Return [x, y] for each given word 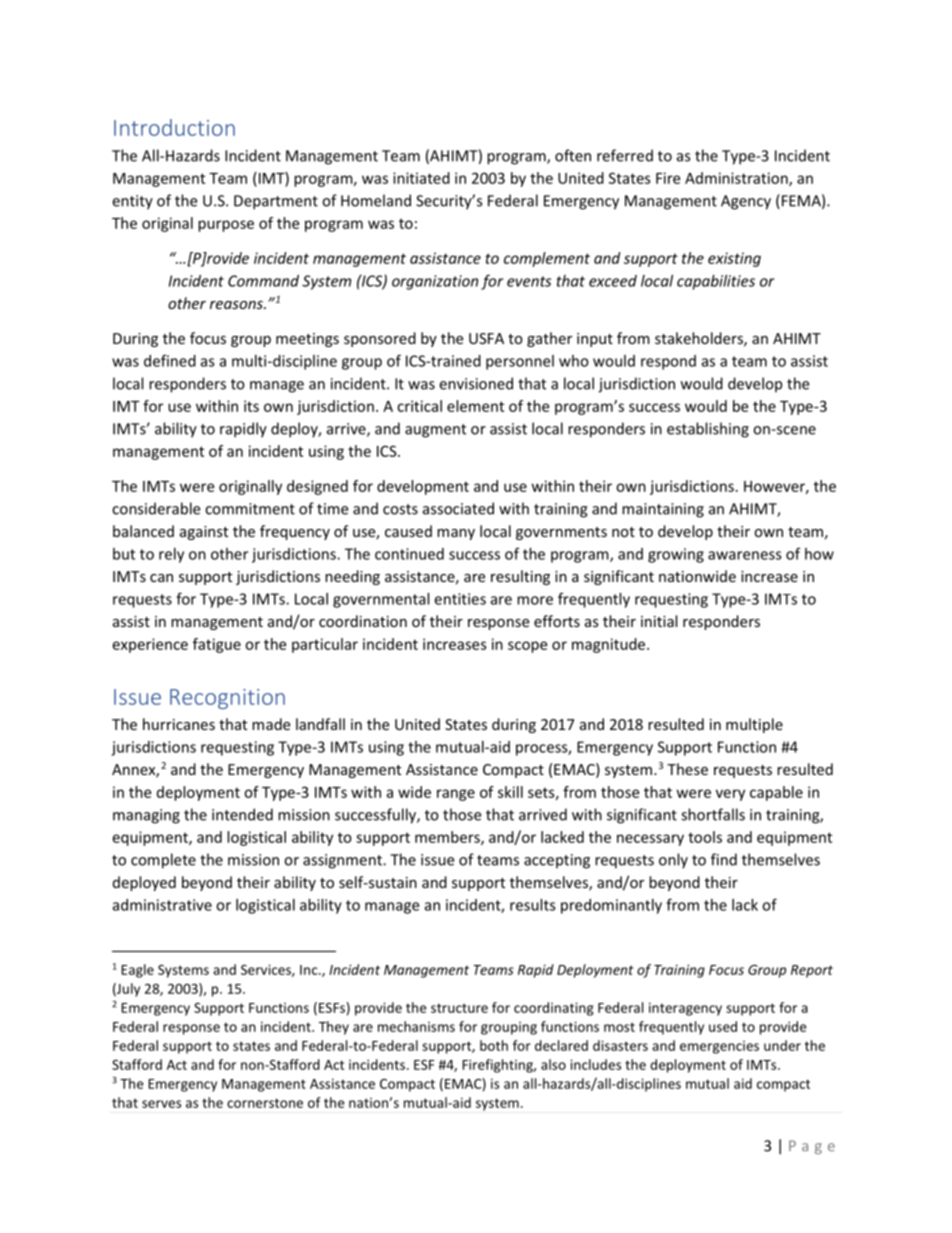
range [456, 795]
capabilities [716, 282]
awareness [745, 555]
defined [170, 360]
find [724, 859]
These [687, 769]
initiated [421, 178]
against [204, 533]
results [533, 905]
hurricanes [179, 724]
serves [161, 1104]
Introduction [174, 127]
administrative [162, 905]
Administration [737, 179]
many [456, 534]
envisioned [476, 383]
